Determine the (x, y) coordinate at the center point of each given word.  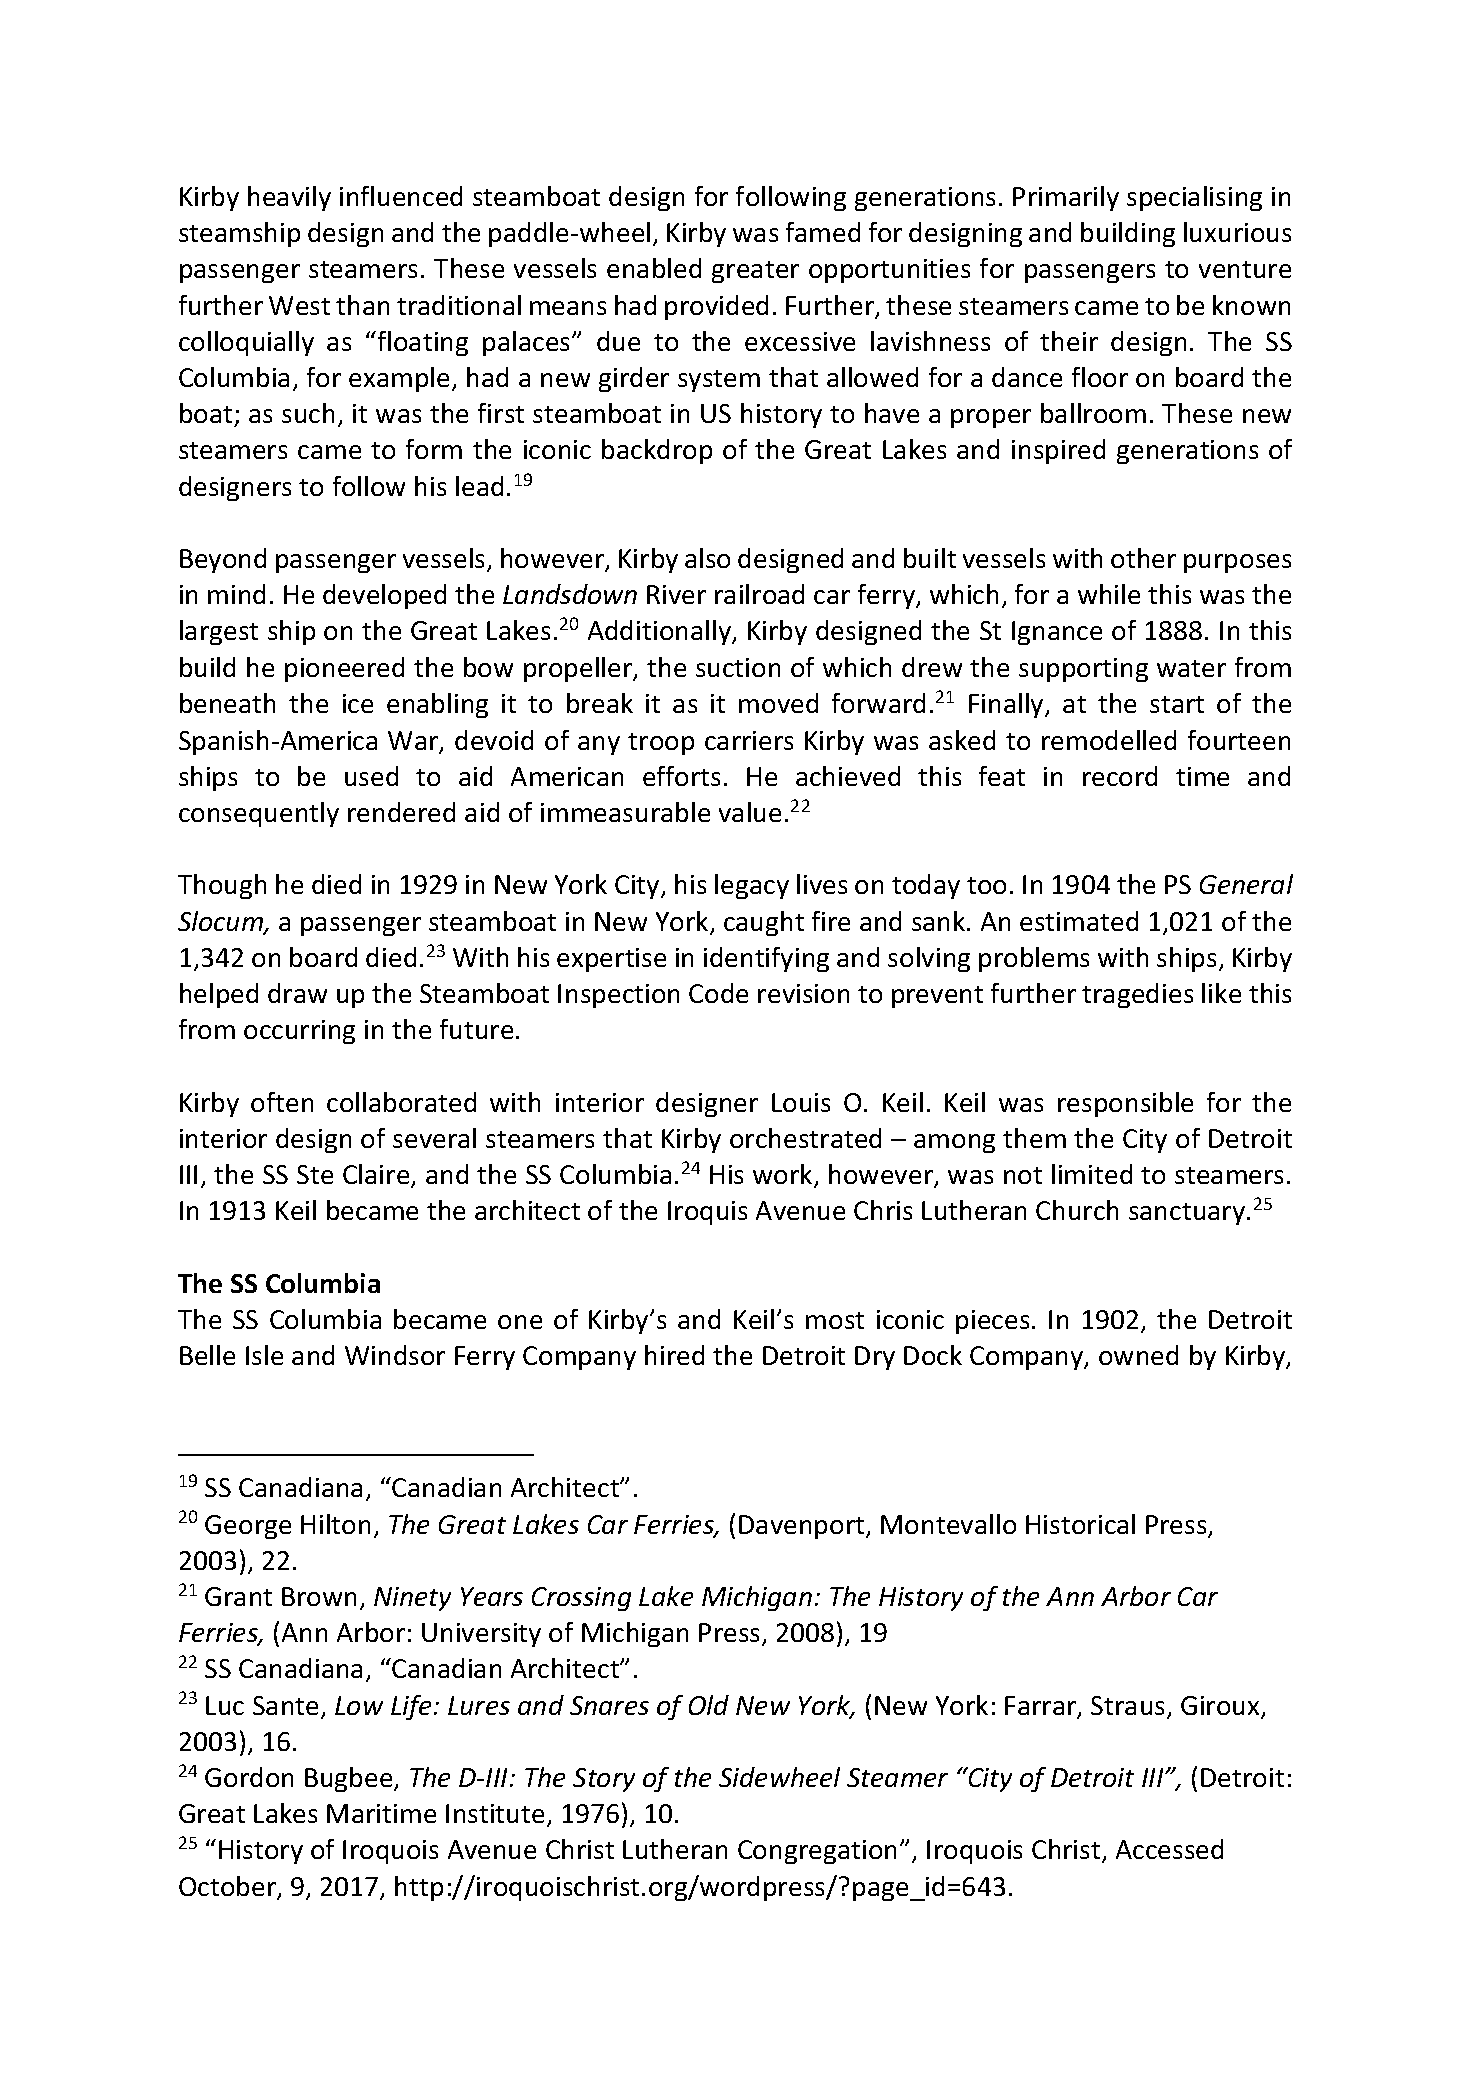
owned (1138, 1355)
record (1120, 776)
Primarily (1066, 198)
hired (674, 1355)
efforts (681, 776)
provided (716, 307)
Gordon (249, 1777)
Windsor (395, 1355)
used (371, 776)
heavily (289, 198)
